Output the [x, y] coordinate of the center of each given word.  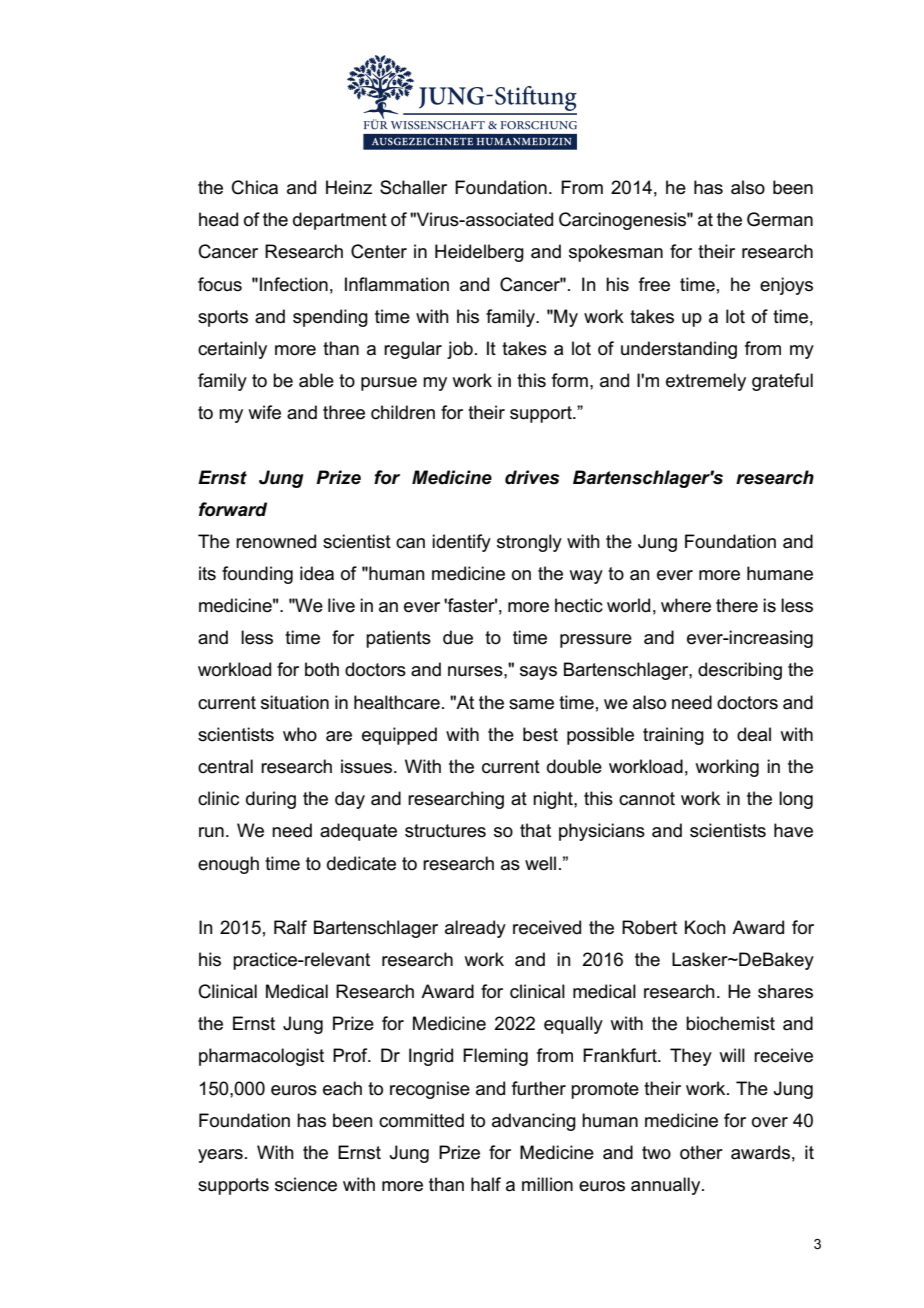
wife [265, 412]
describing [740, 671]
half [486, 1184]
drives [532, 477]
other [701, 1152]
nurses [476, 671]
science [306, 1184]
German [780, 219]
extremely [706, 382]
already [475, 929]
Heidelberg [479, 253]
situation [295, 702]
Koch [705, 927]
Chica [255, 187]
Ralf [290, 927]
